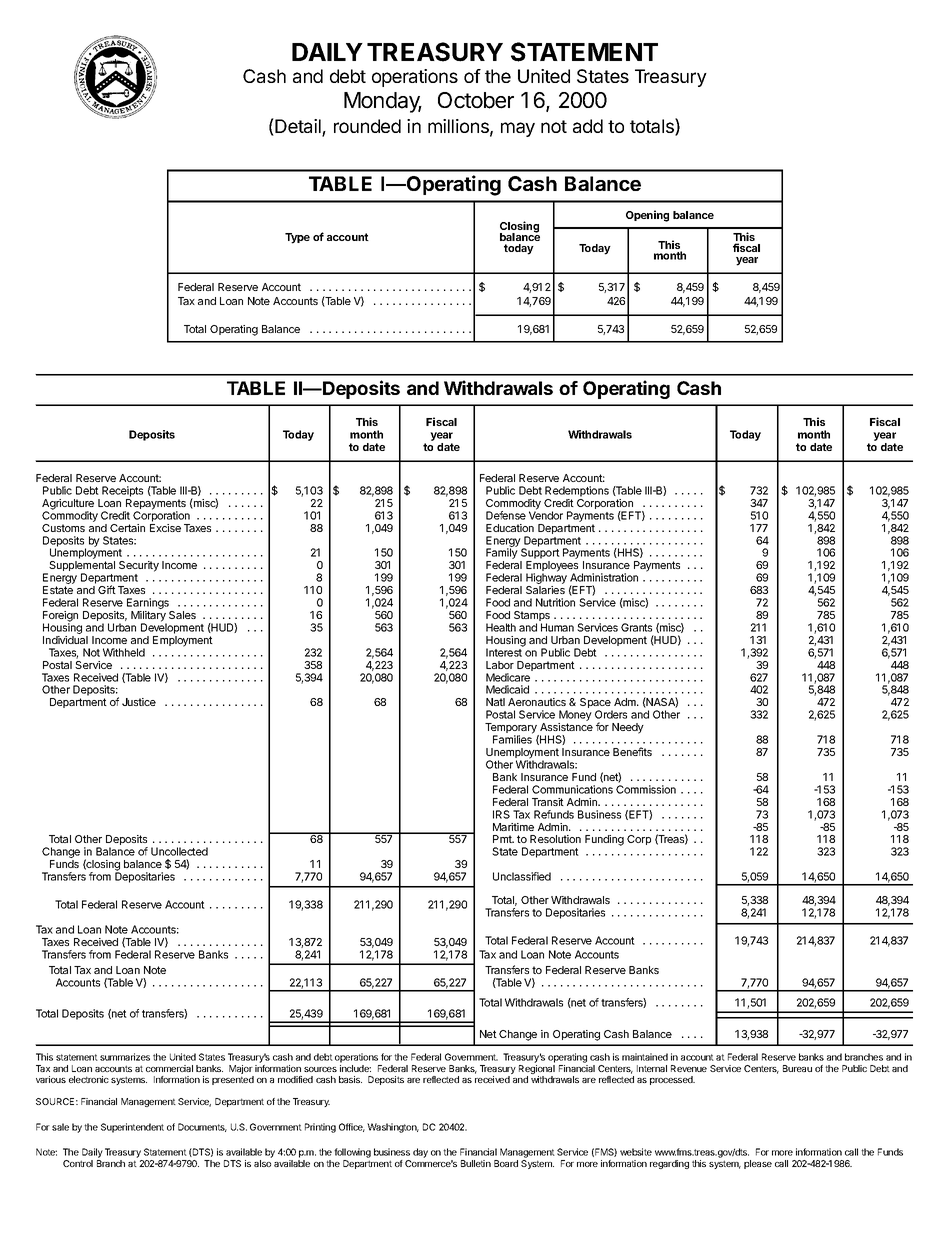 The width and height of the screenshot is (952, 1233). What do you see at coordinates (506, 515) in the screenshot?
I see `Defense` at bounding box center [506, 515].
